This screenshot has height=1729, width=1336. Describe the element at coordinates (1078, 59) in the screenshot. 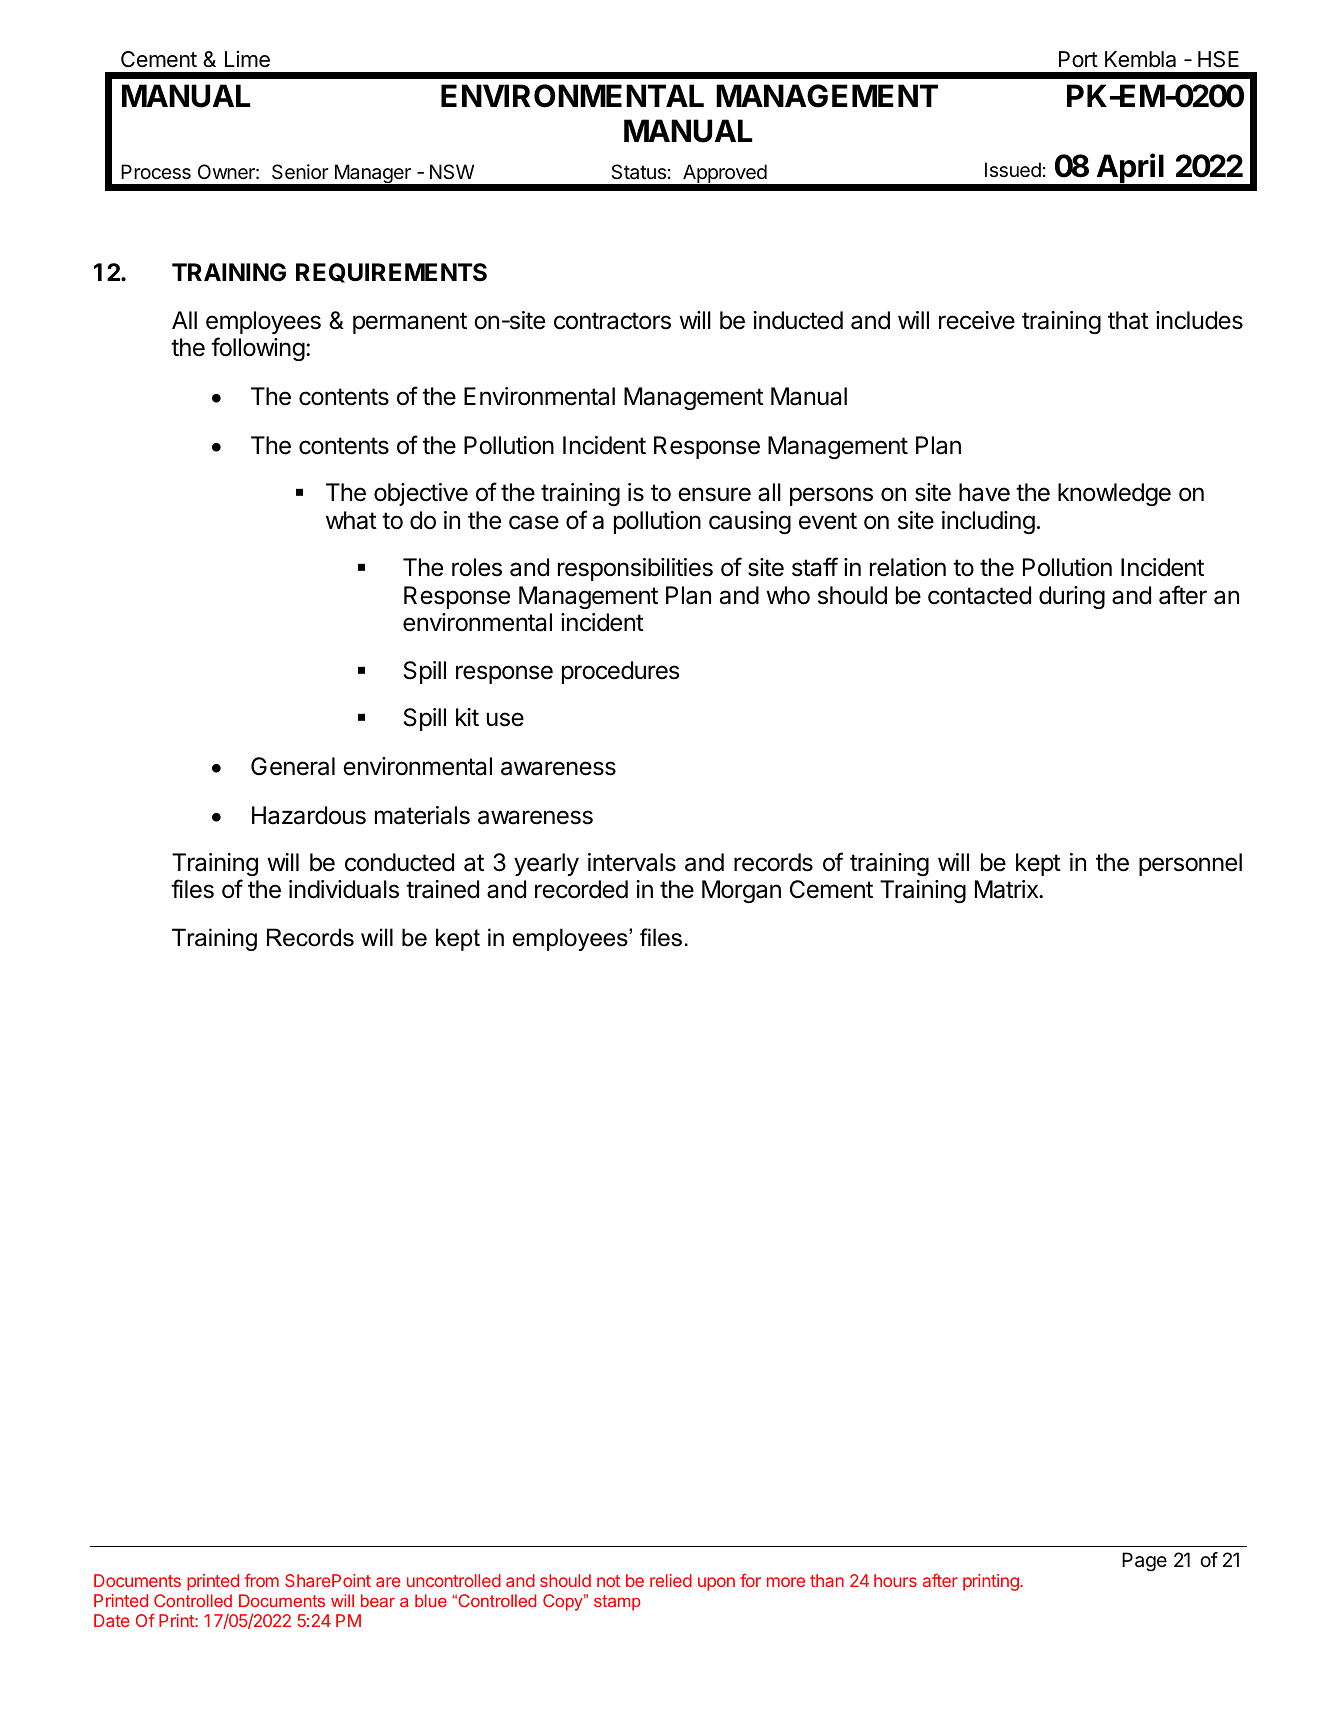

I see `Port` at that location.
